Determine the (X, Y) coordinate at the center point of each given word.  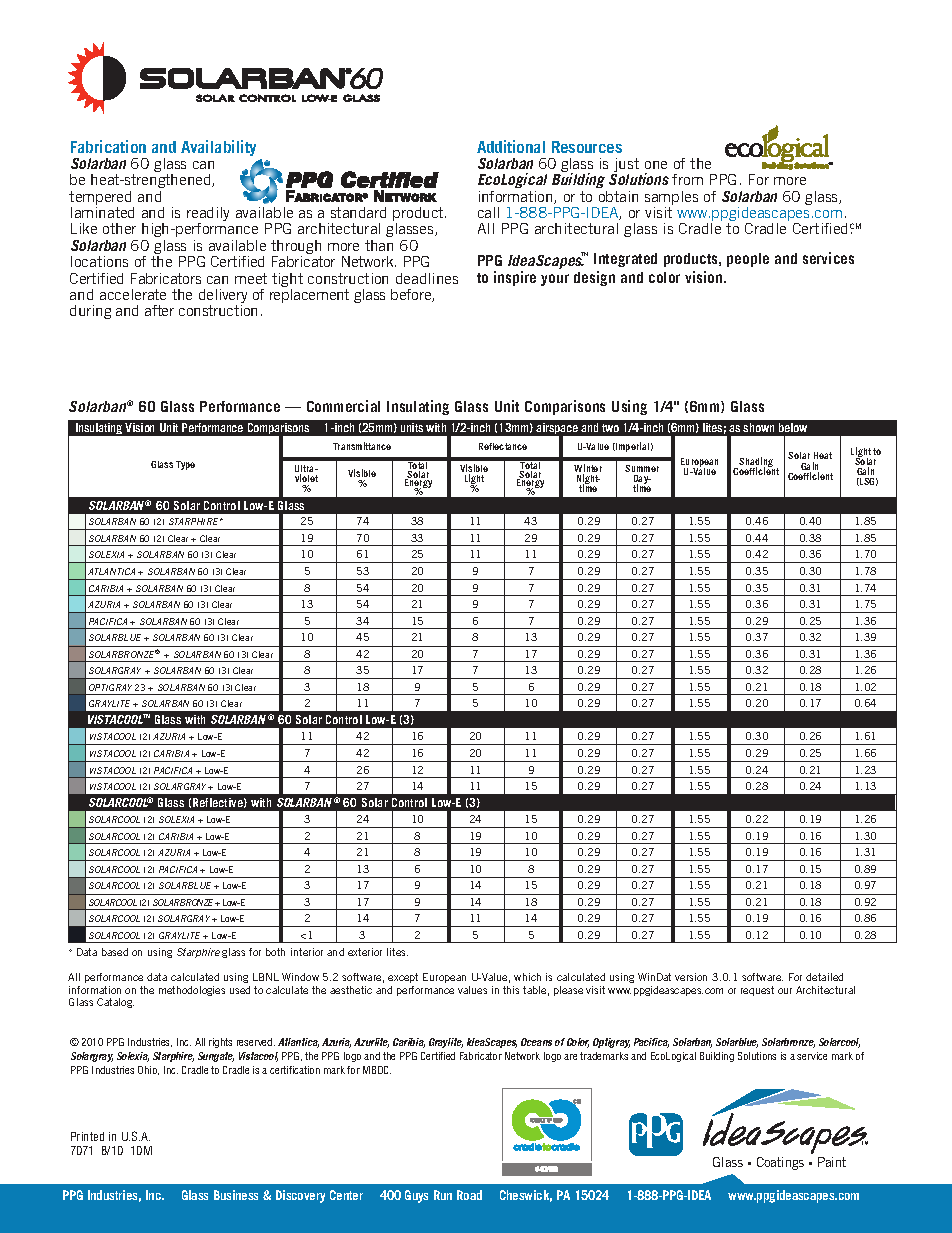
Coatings (780, 1163)
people (748, 260)
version (691, 977)
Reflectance (503, 446)
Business (236, 1195)
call (488, 212)
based (115, 952)
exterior (365, 952)
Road (469, 1195)
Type (185, 465)
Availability (218, 148)
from (687, 179)
